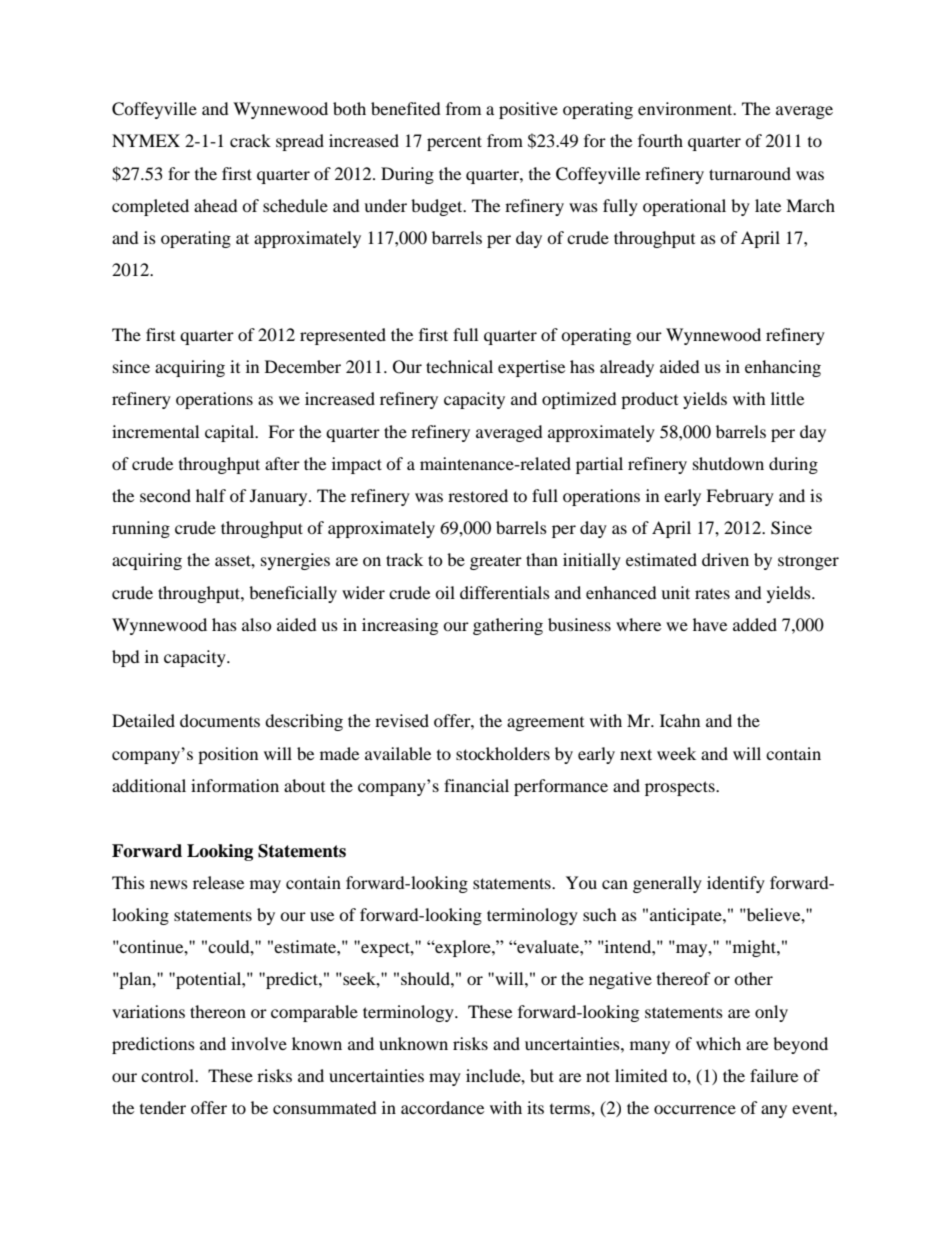 This screenshot has width=952, height=1233. Describe the element at coordinates (228, 755) in the screenshot. I see `position` at that location.
